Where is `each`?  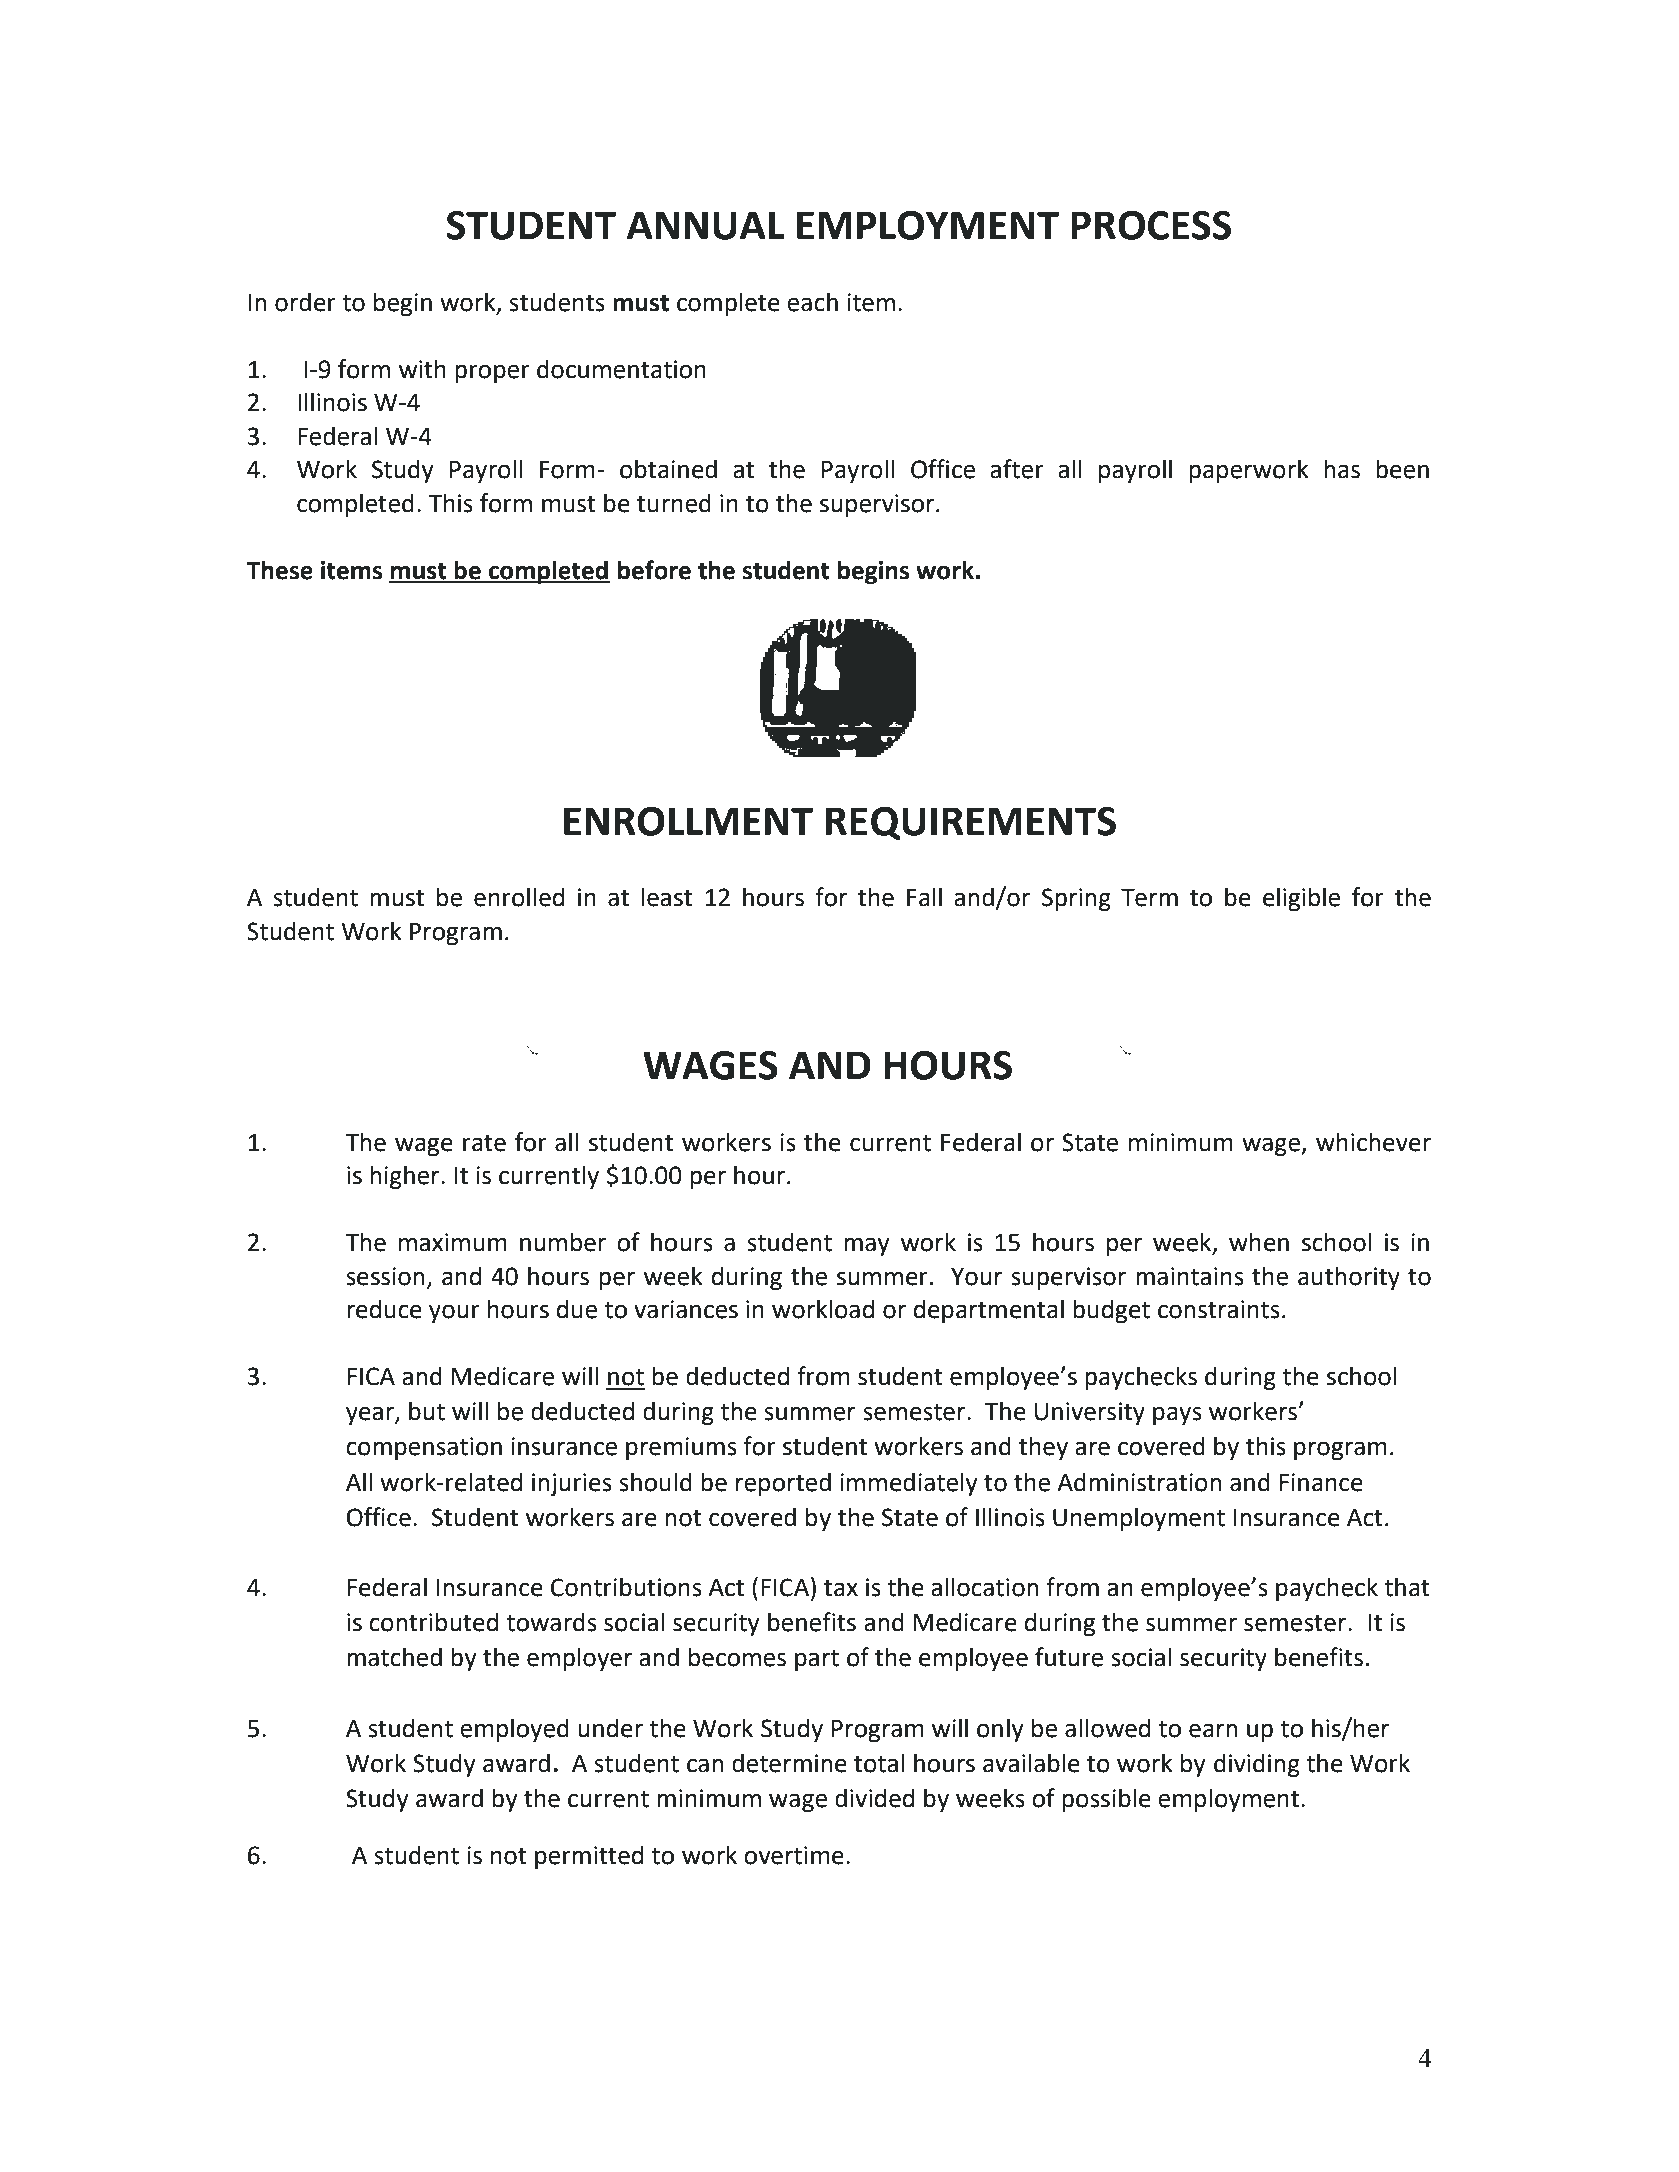
each is located at coordinates (812, 302).
